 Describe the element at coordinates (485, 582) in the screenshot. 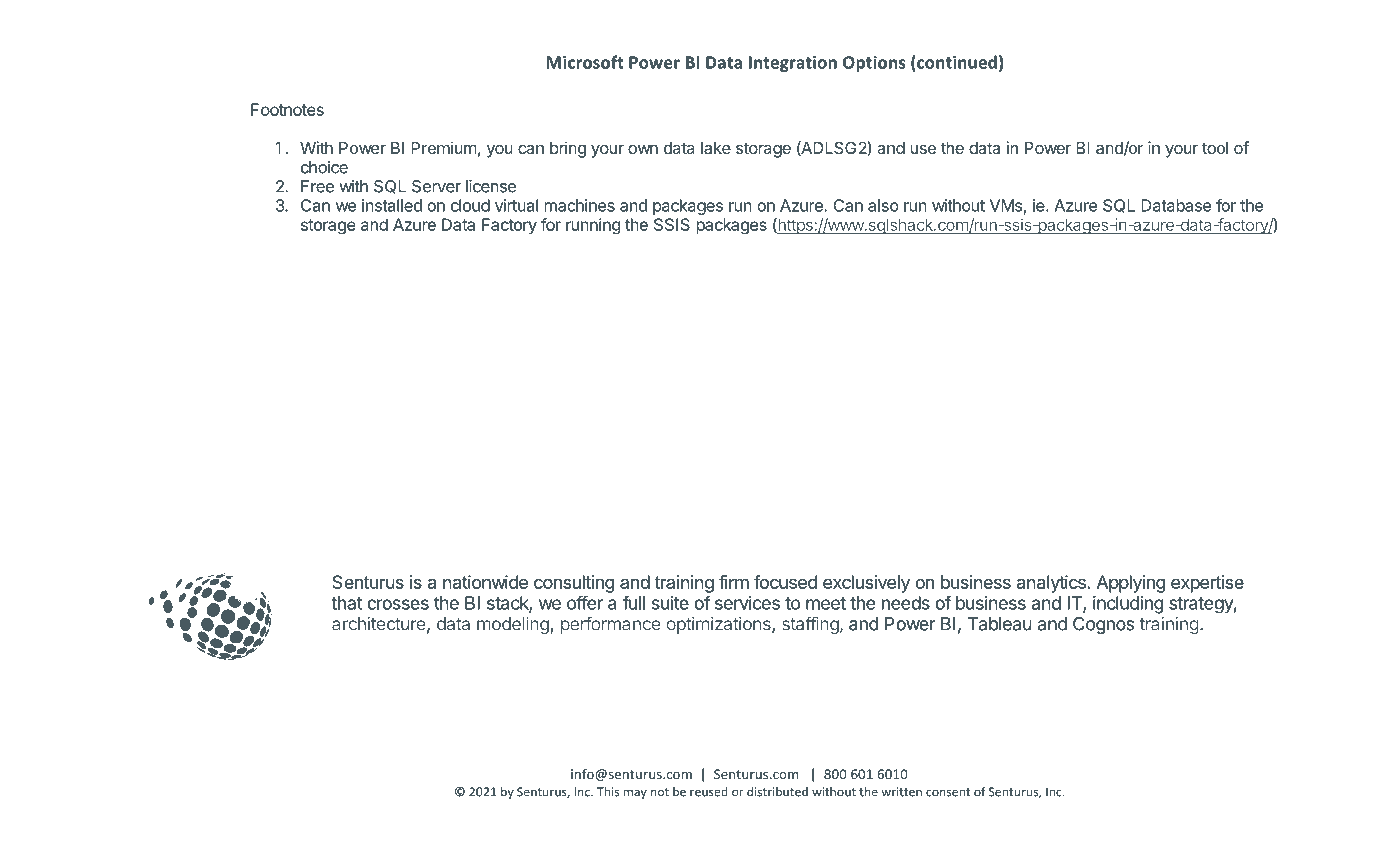

I see `nationwide` at that location.
